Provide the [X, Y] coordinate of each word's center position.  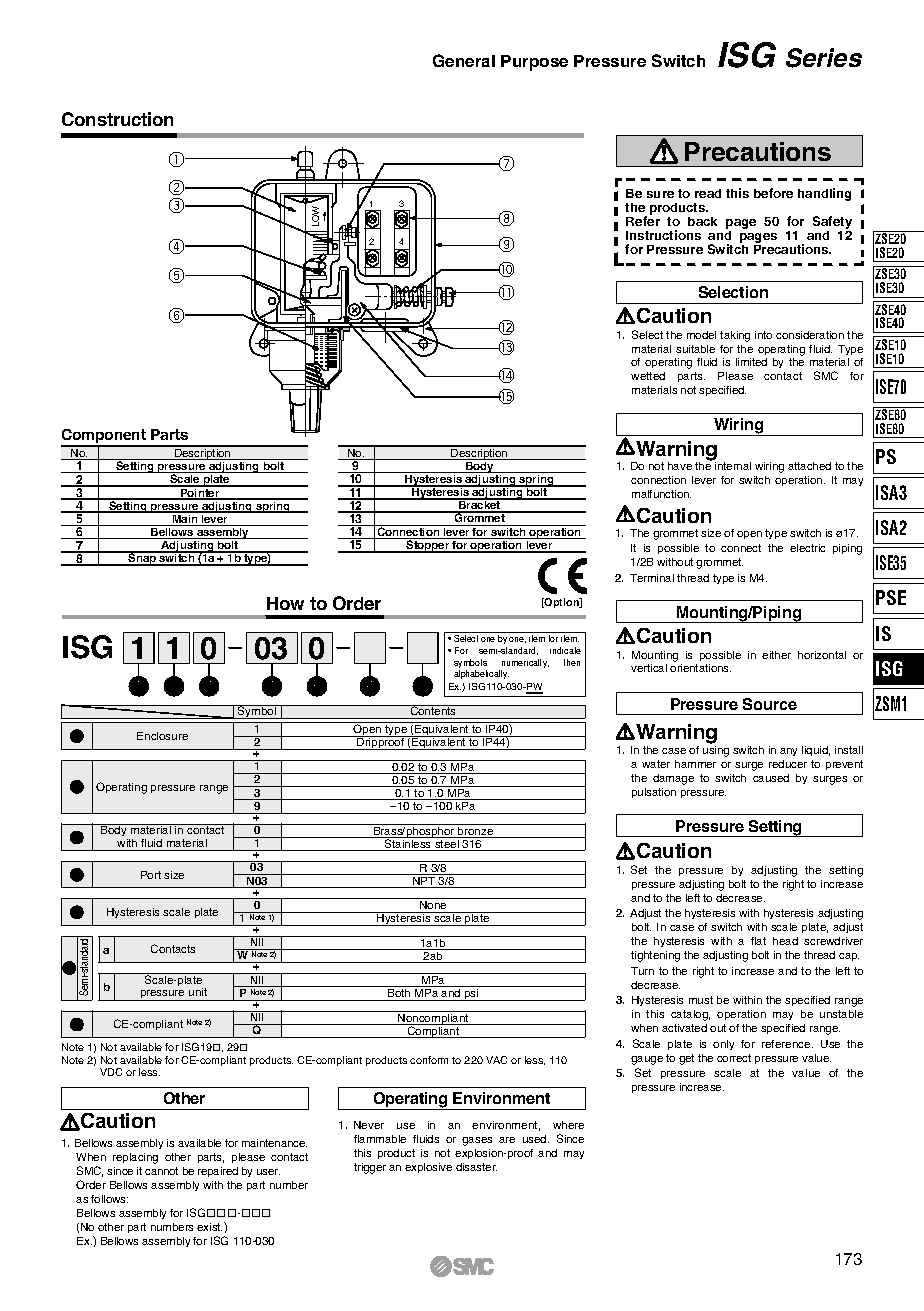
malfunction [661, 494]
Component [105, 437]
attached [809, 466]
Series [824, 58]
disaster [476, 1167]
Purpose [534, 63]
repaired [218, 1172]
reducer [788, 764]
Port [151, 875]
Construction [117, 119]
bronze [476, 831]
